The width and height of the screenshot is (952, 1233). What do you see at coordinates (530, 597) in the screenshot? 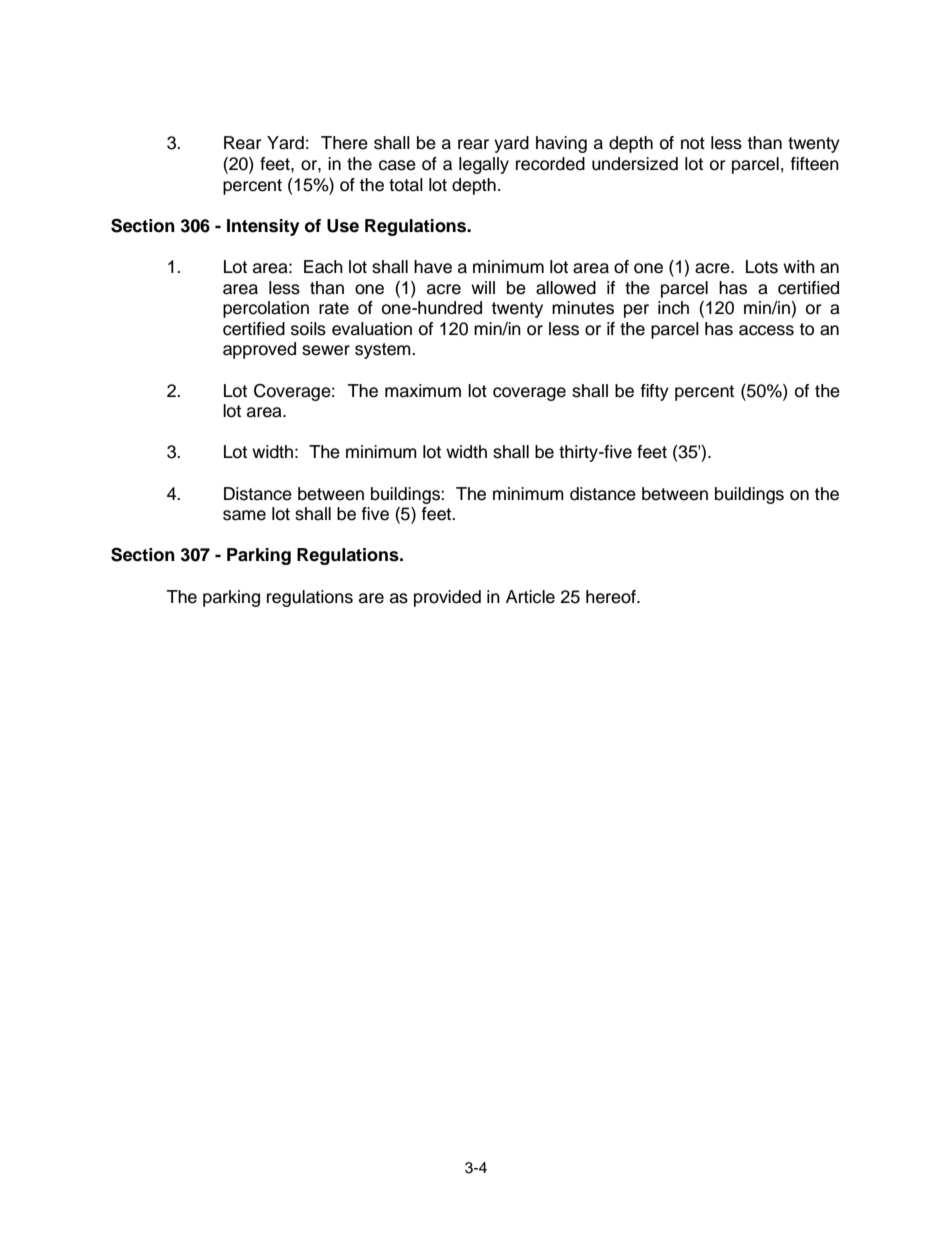
I see `Article` at bounding box center [530, 597].
